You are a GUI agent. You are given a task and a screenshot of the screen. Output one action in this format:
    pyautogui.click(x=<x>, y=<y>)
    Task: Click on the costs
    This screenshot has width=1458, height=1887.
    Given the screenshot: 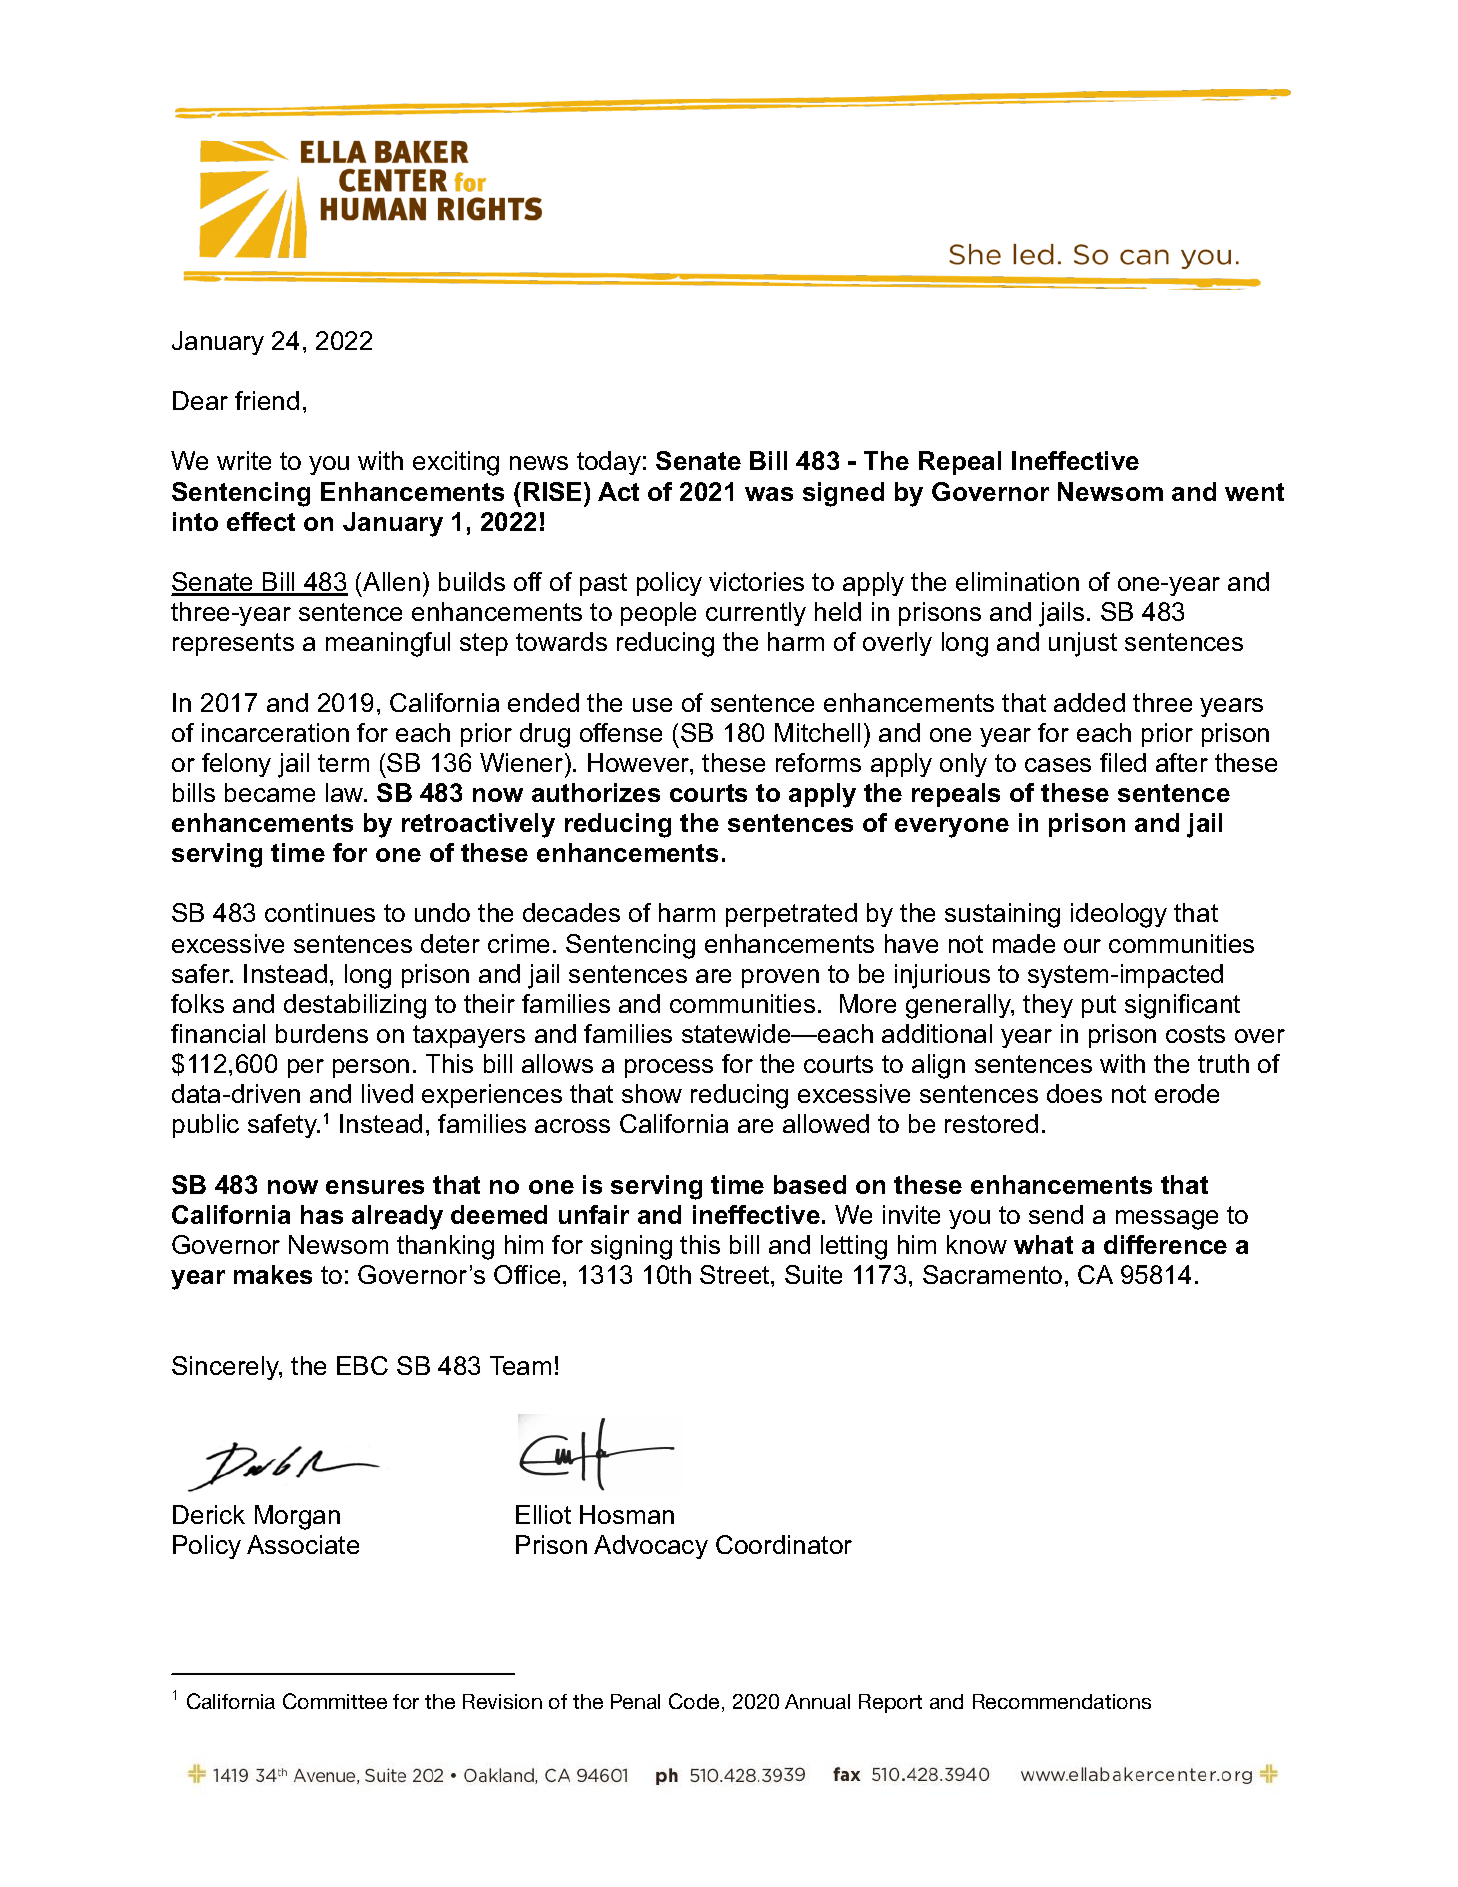 What is the action you would take?
    pyautogui.click(x=1195, y=1034)
